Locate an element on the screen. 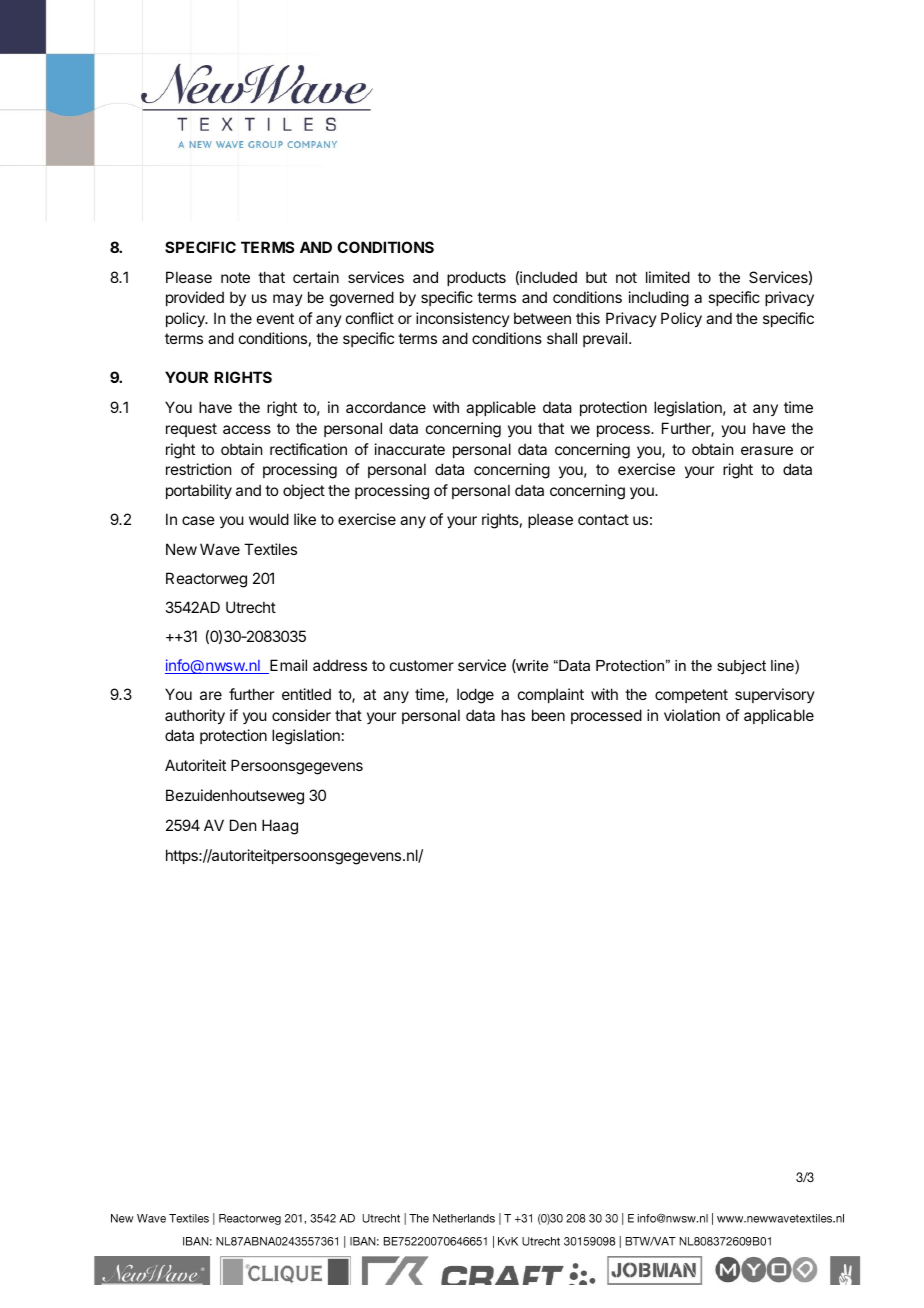 This screenshot has width=924, height=1308. customer is located at coordinates (422, 665).
